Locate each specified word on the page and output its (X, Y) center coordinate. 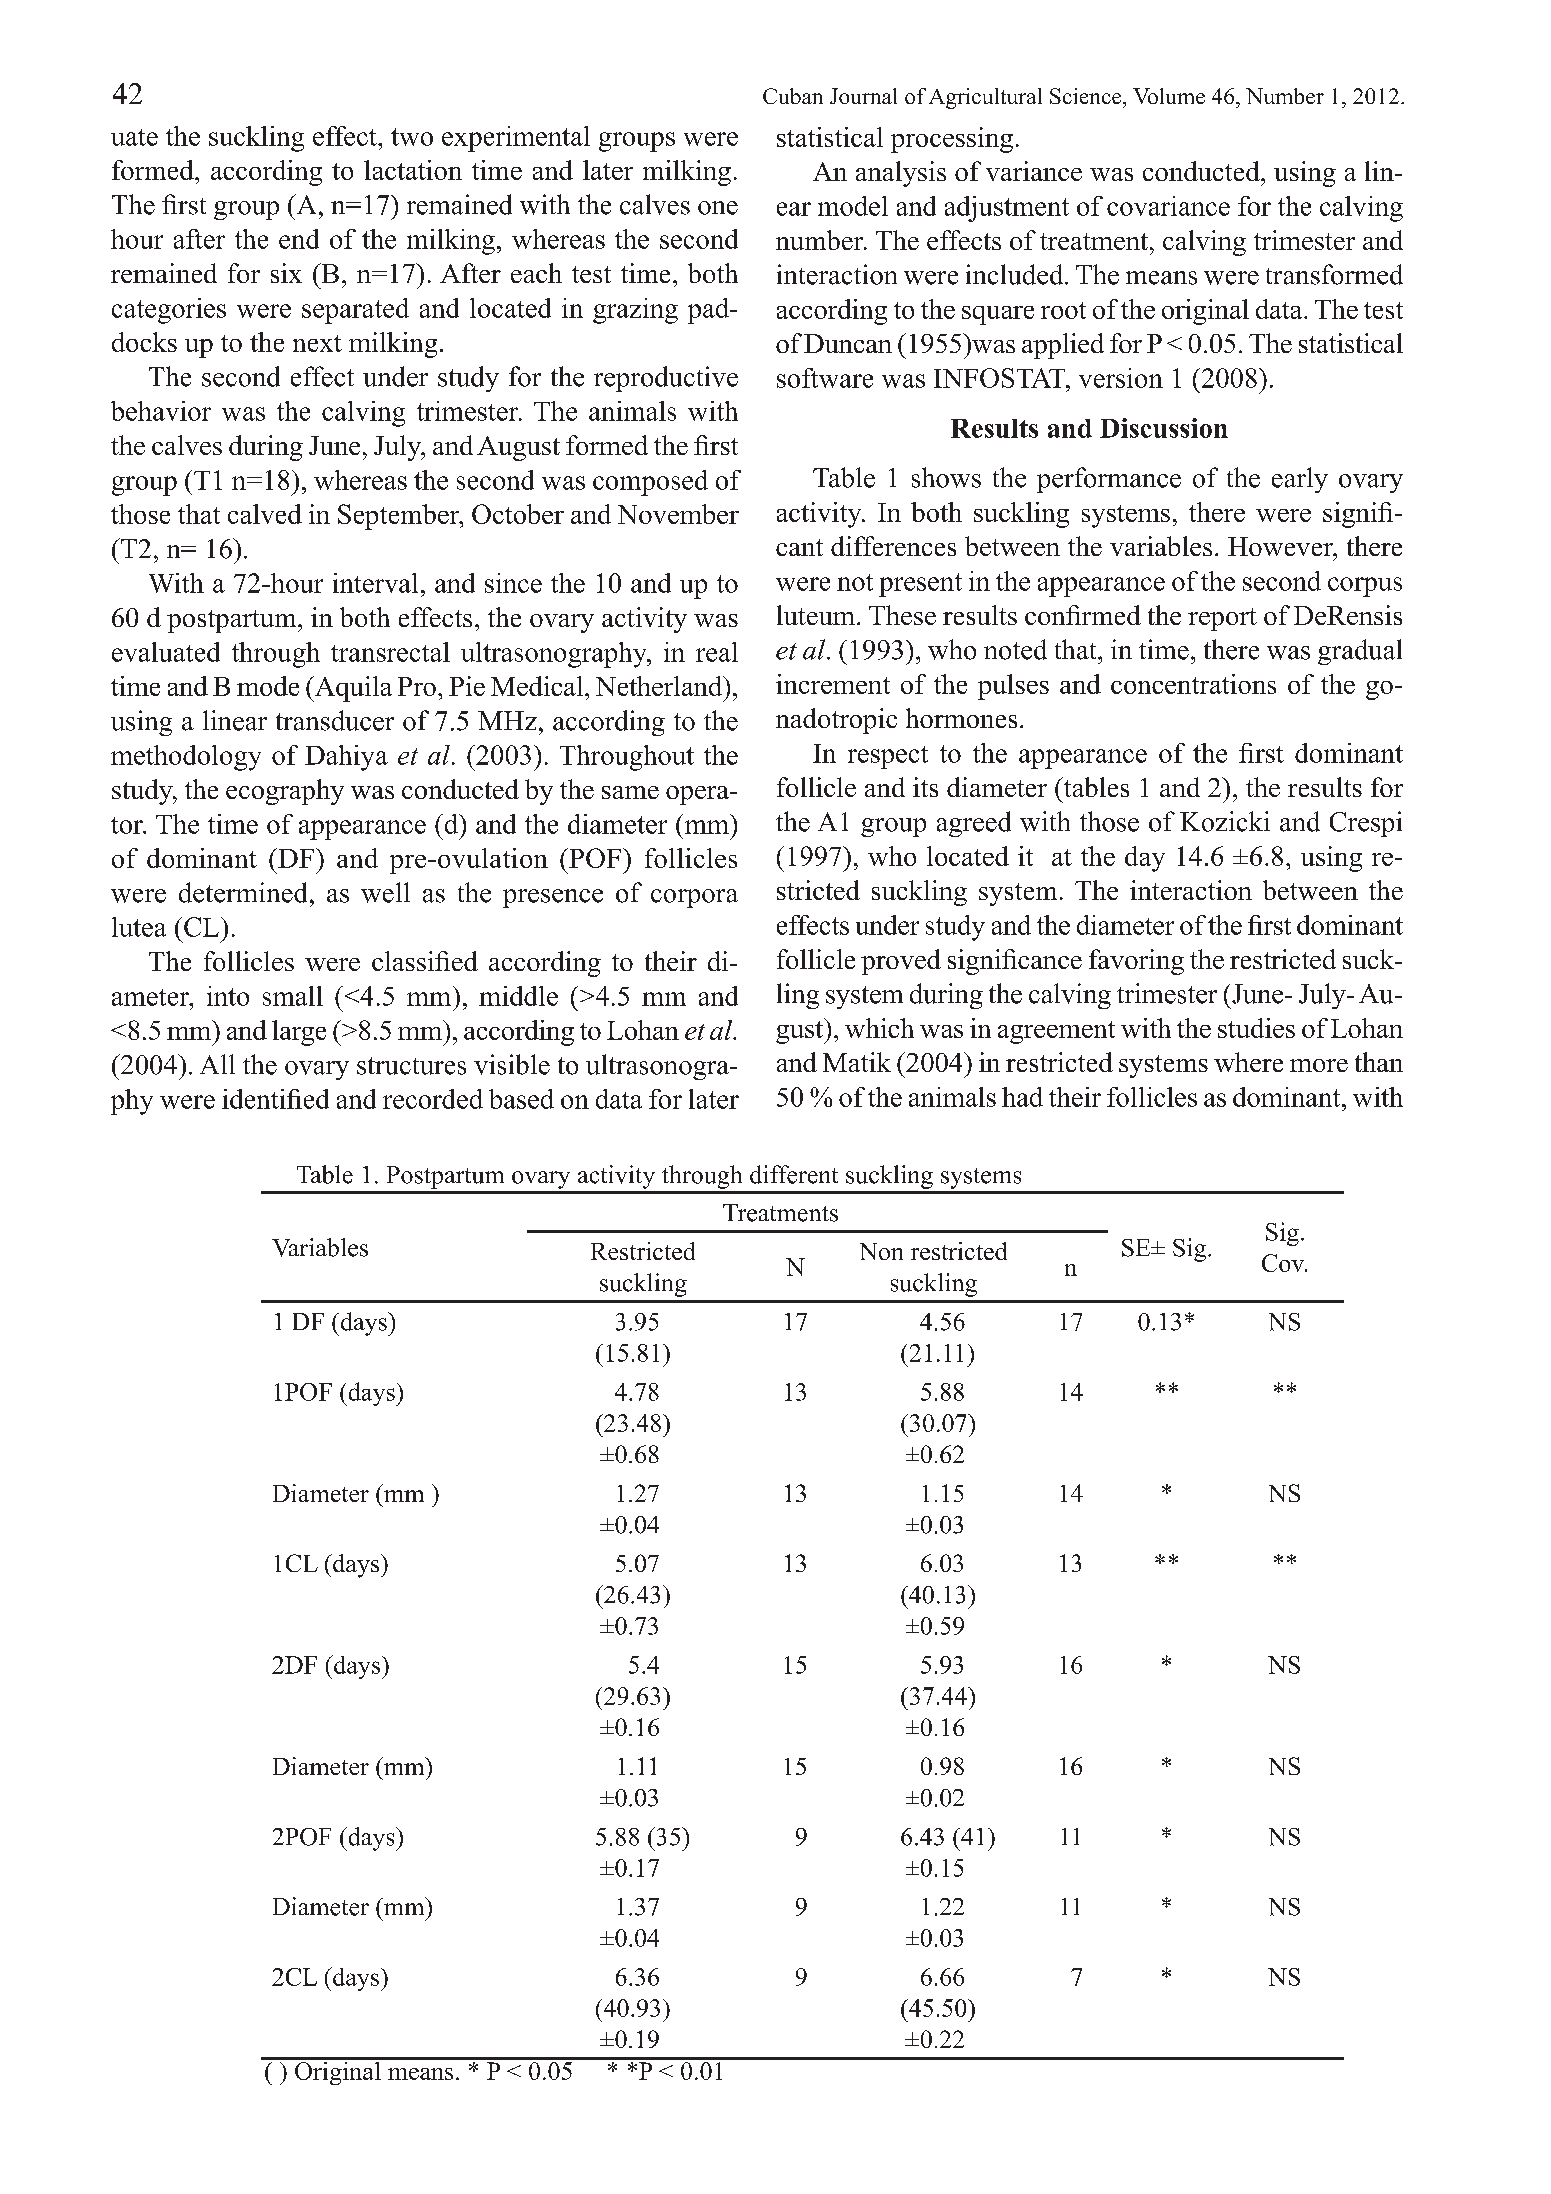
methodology (186, 758)
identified (275, 1099)
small (293, 996)
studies (1256, 1028)
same (630, 792)
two (412, 137)
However (1281, 546)
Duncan (848, 343)
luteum (816, 615)
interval (375, 583)
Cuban (793, 96)
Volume (1169, 96)
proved (901, 962)
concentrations (1193, 684)
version (1121, 378)
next (317, 343)
